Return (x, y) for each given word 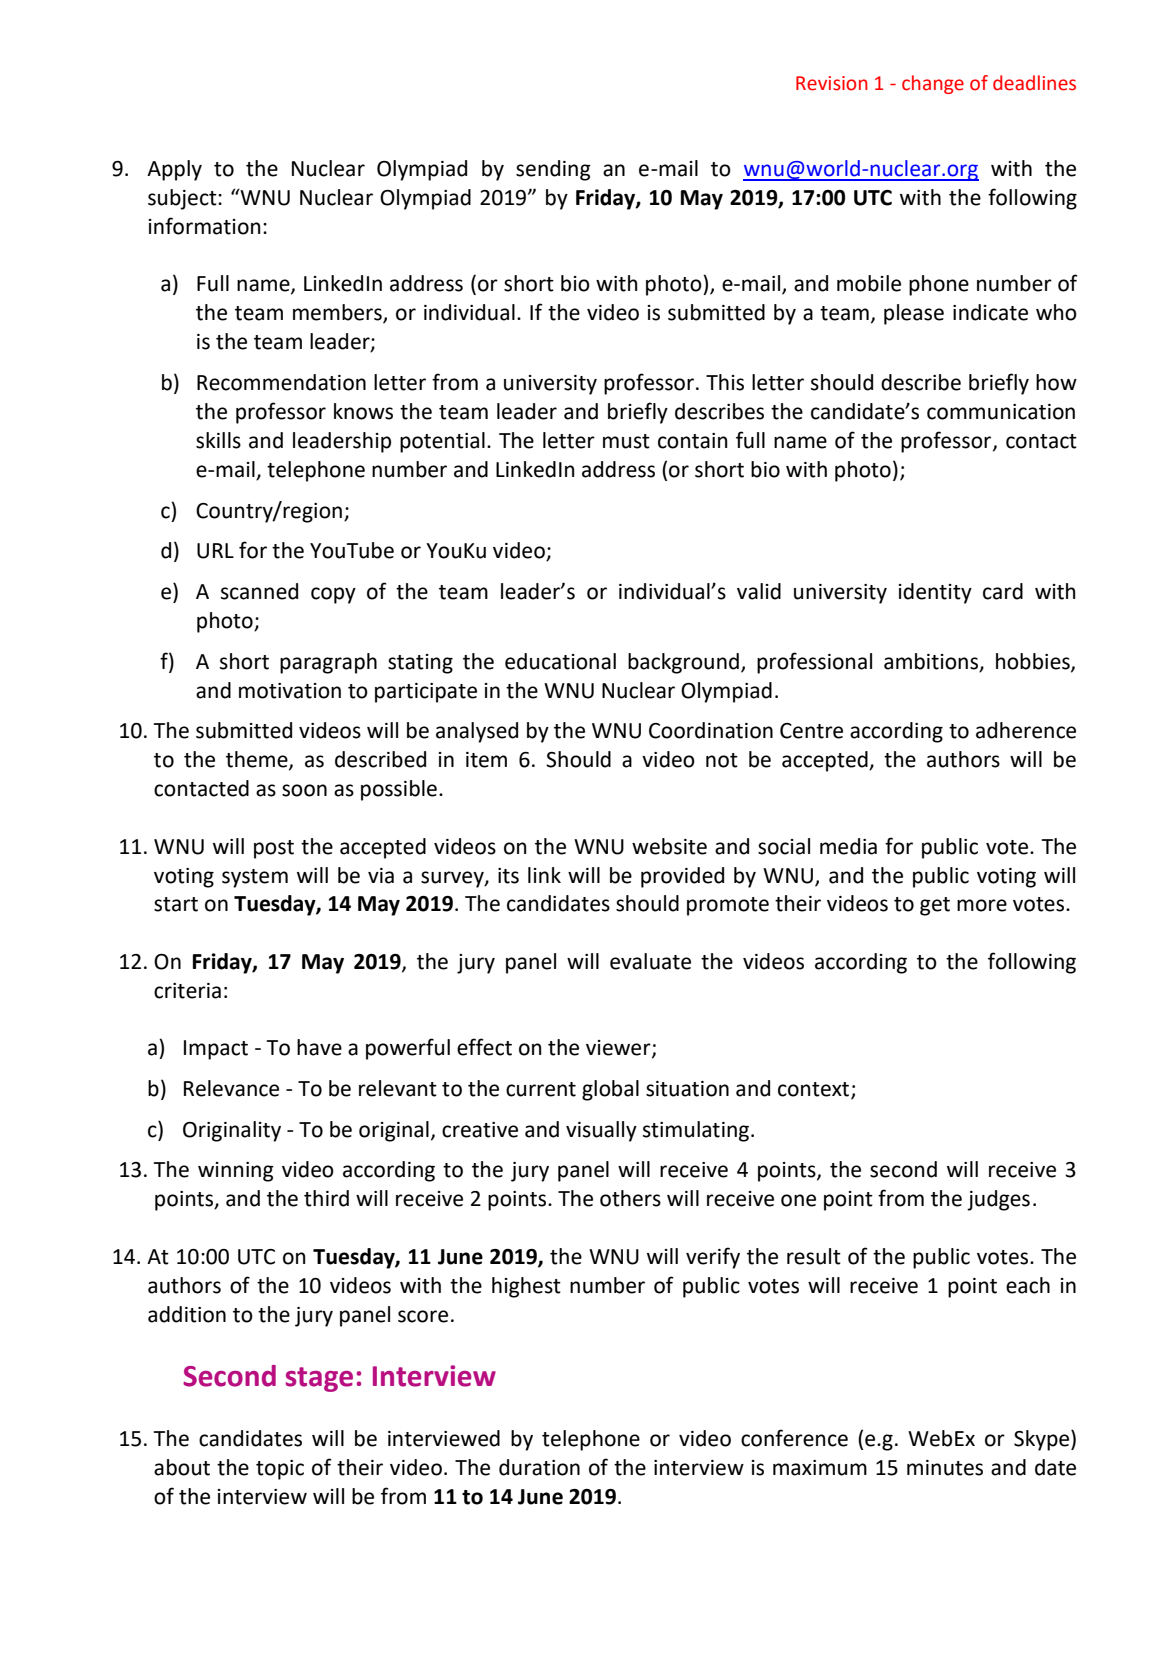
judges (998, 1200)
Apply (174, 170)
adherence (1026, 730)
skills (218, 440)
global (610, 1090)
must (626, 441)
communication (1001, 412)
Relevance (231, 1088)
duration (539, 1467)
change (933, 84)
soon (304, 790)
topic (280, 1470)
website (669, 846)
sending (553, 170)
